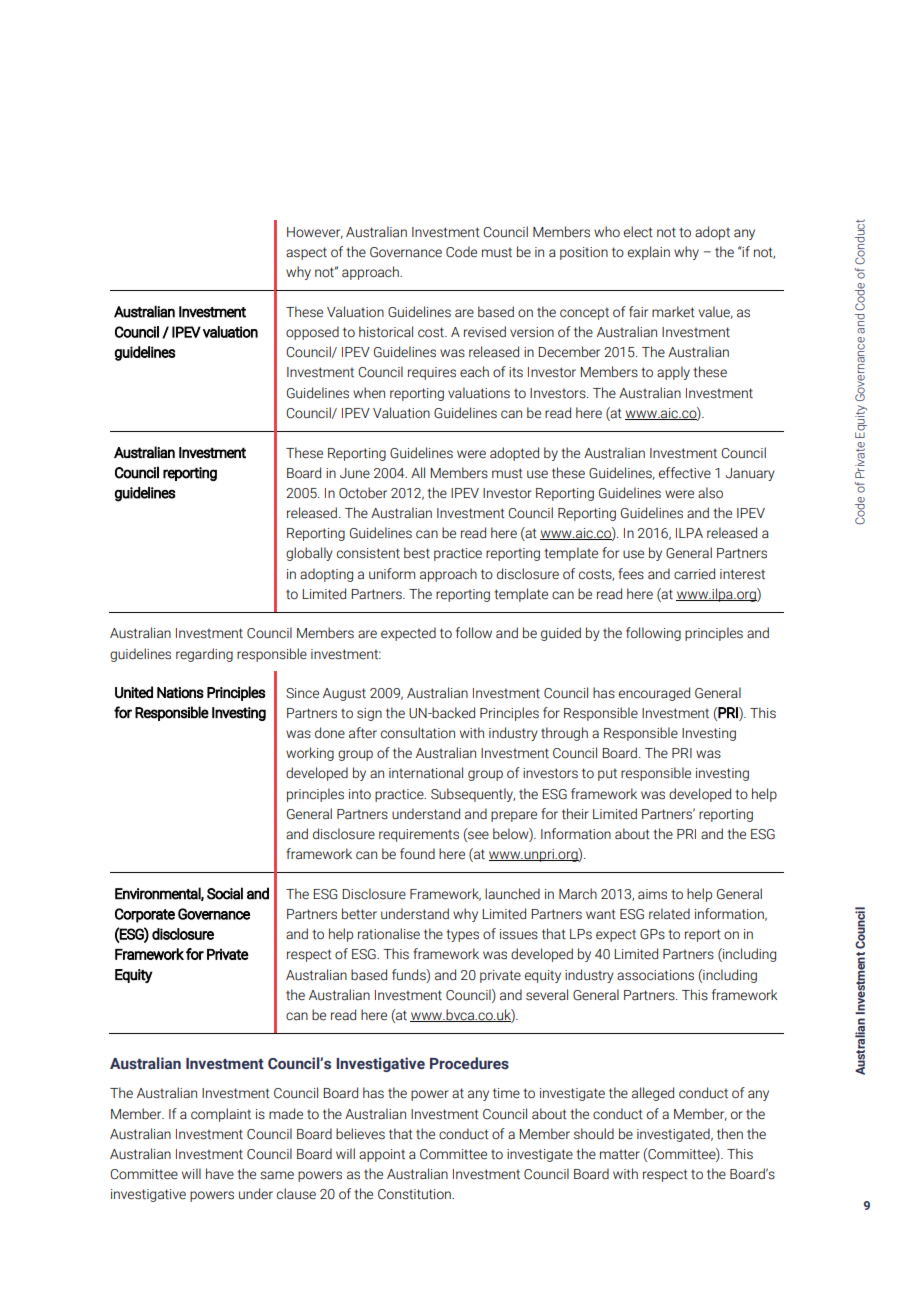 This screenshot has width=924, height=1308. I want to click on Nations, so click(180, 692).
